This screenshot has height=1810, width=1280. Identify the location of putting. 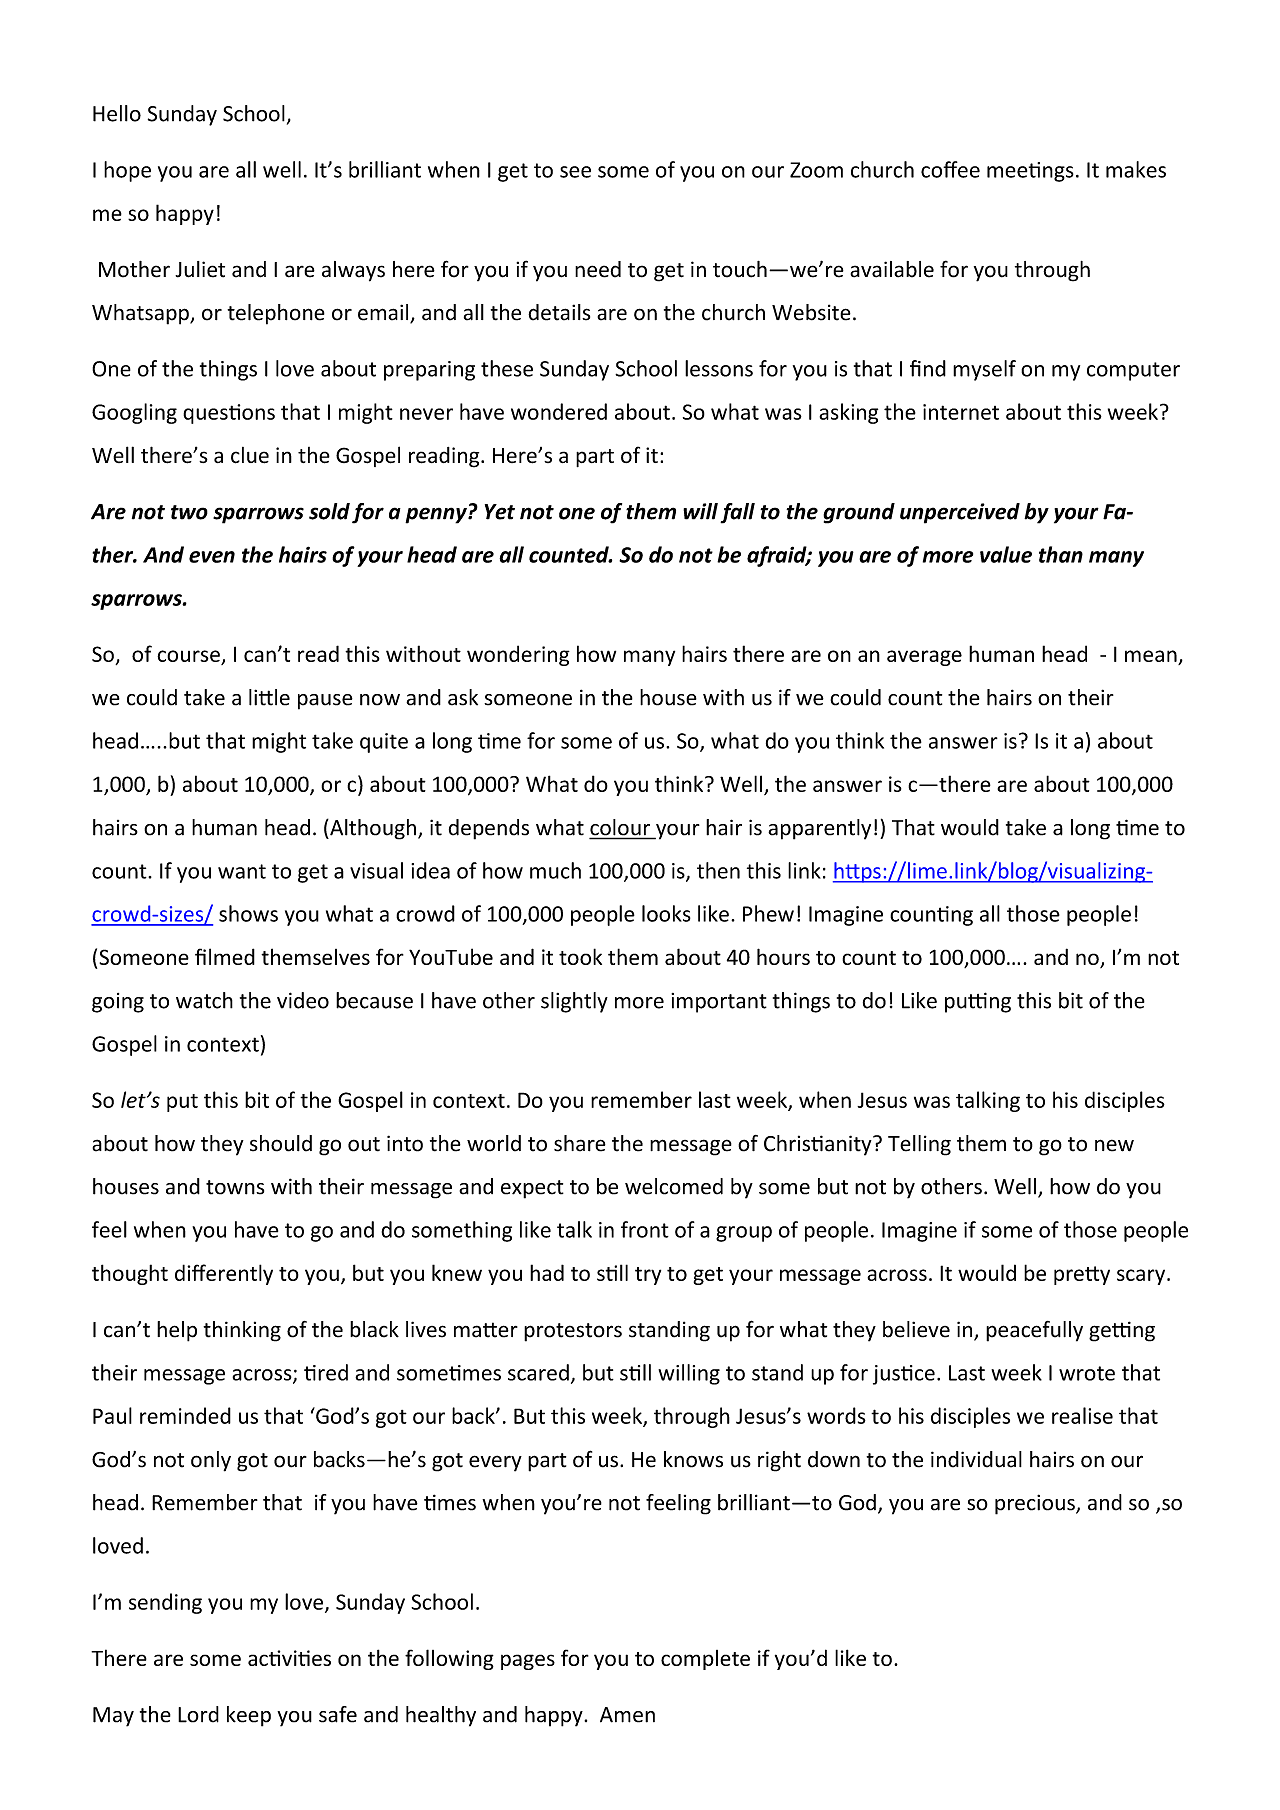
(978, 1002).
